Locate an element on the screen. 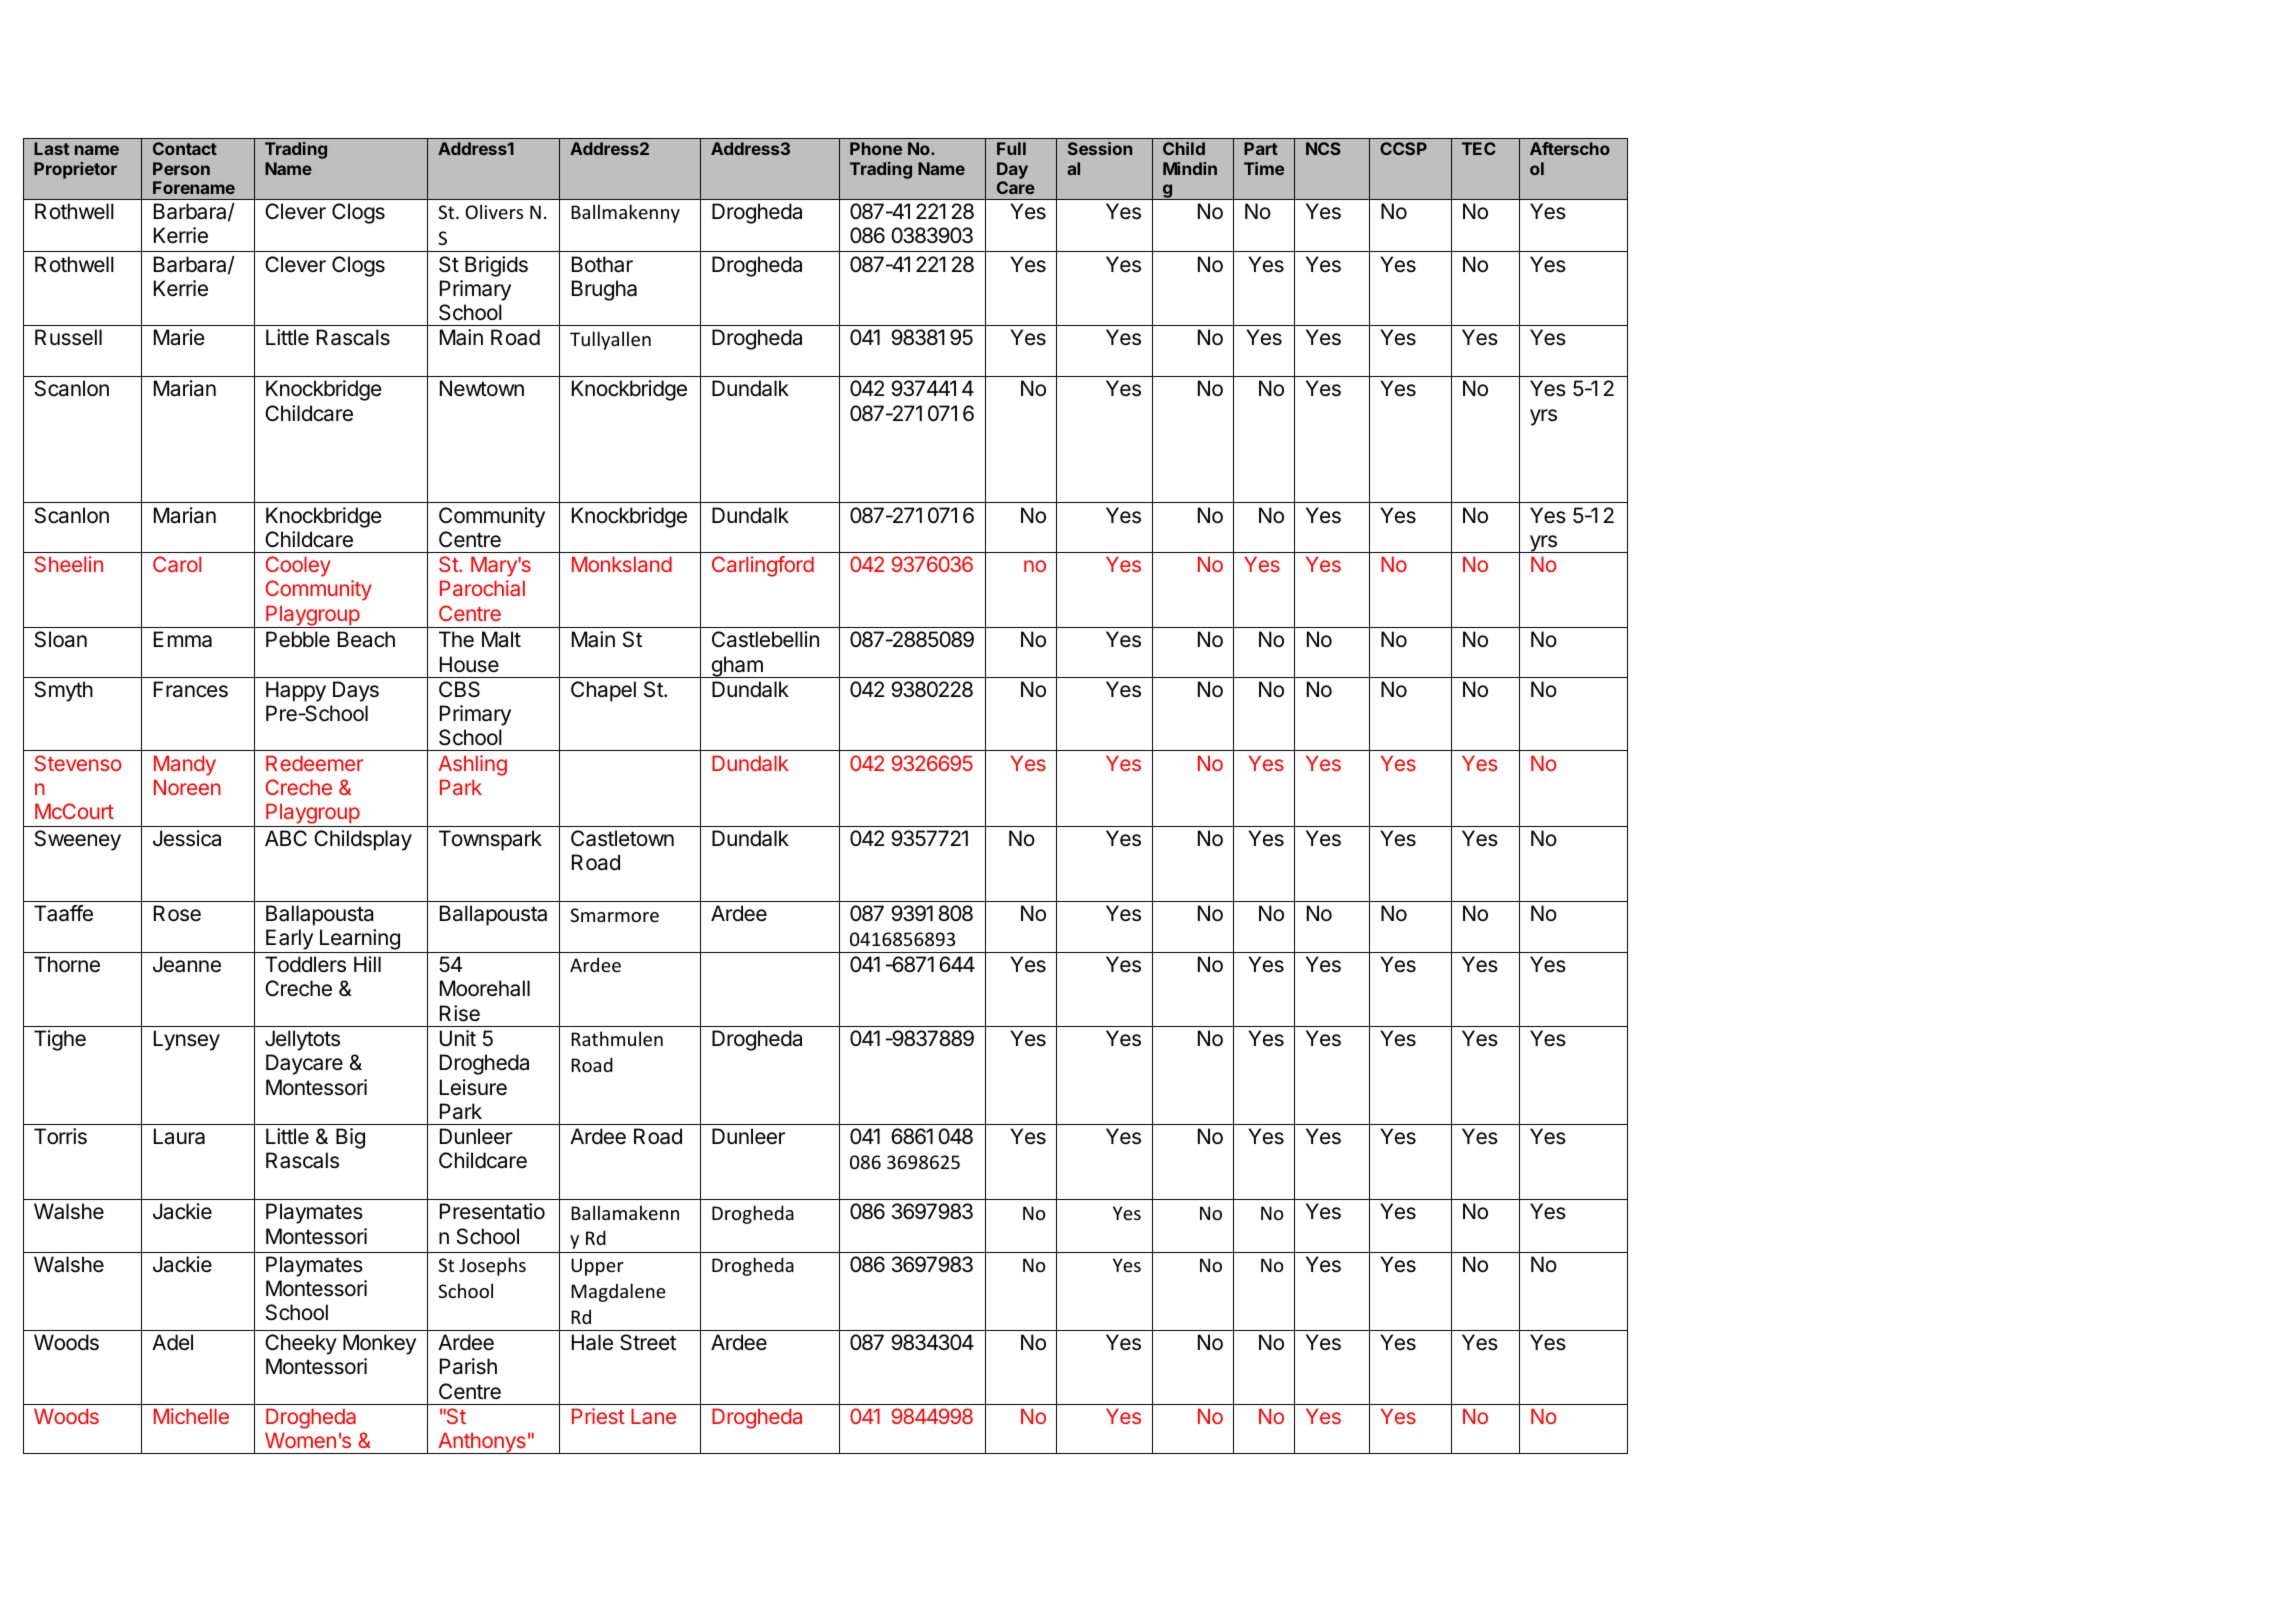 The width and height of the screenshot is (2285, 1616). Newtown is located at coordinates (482, 388).
